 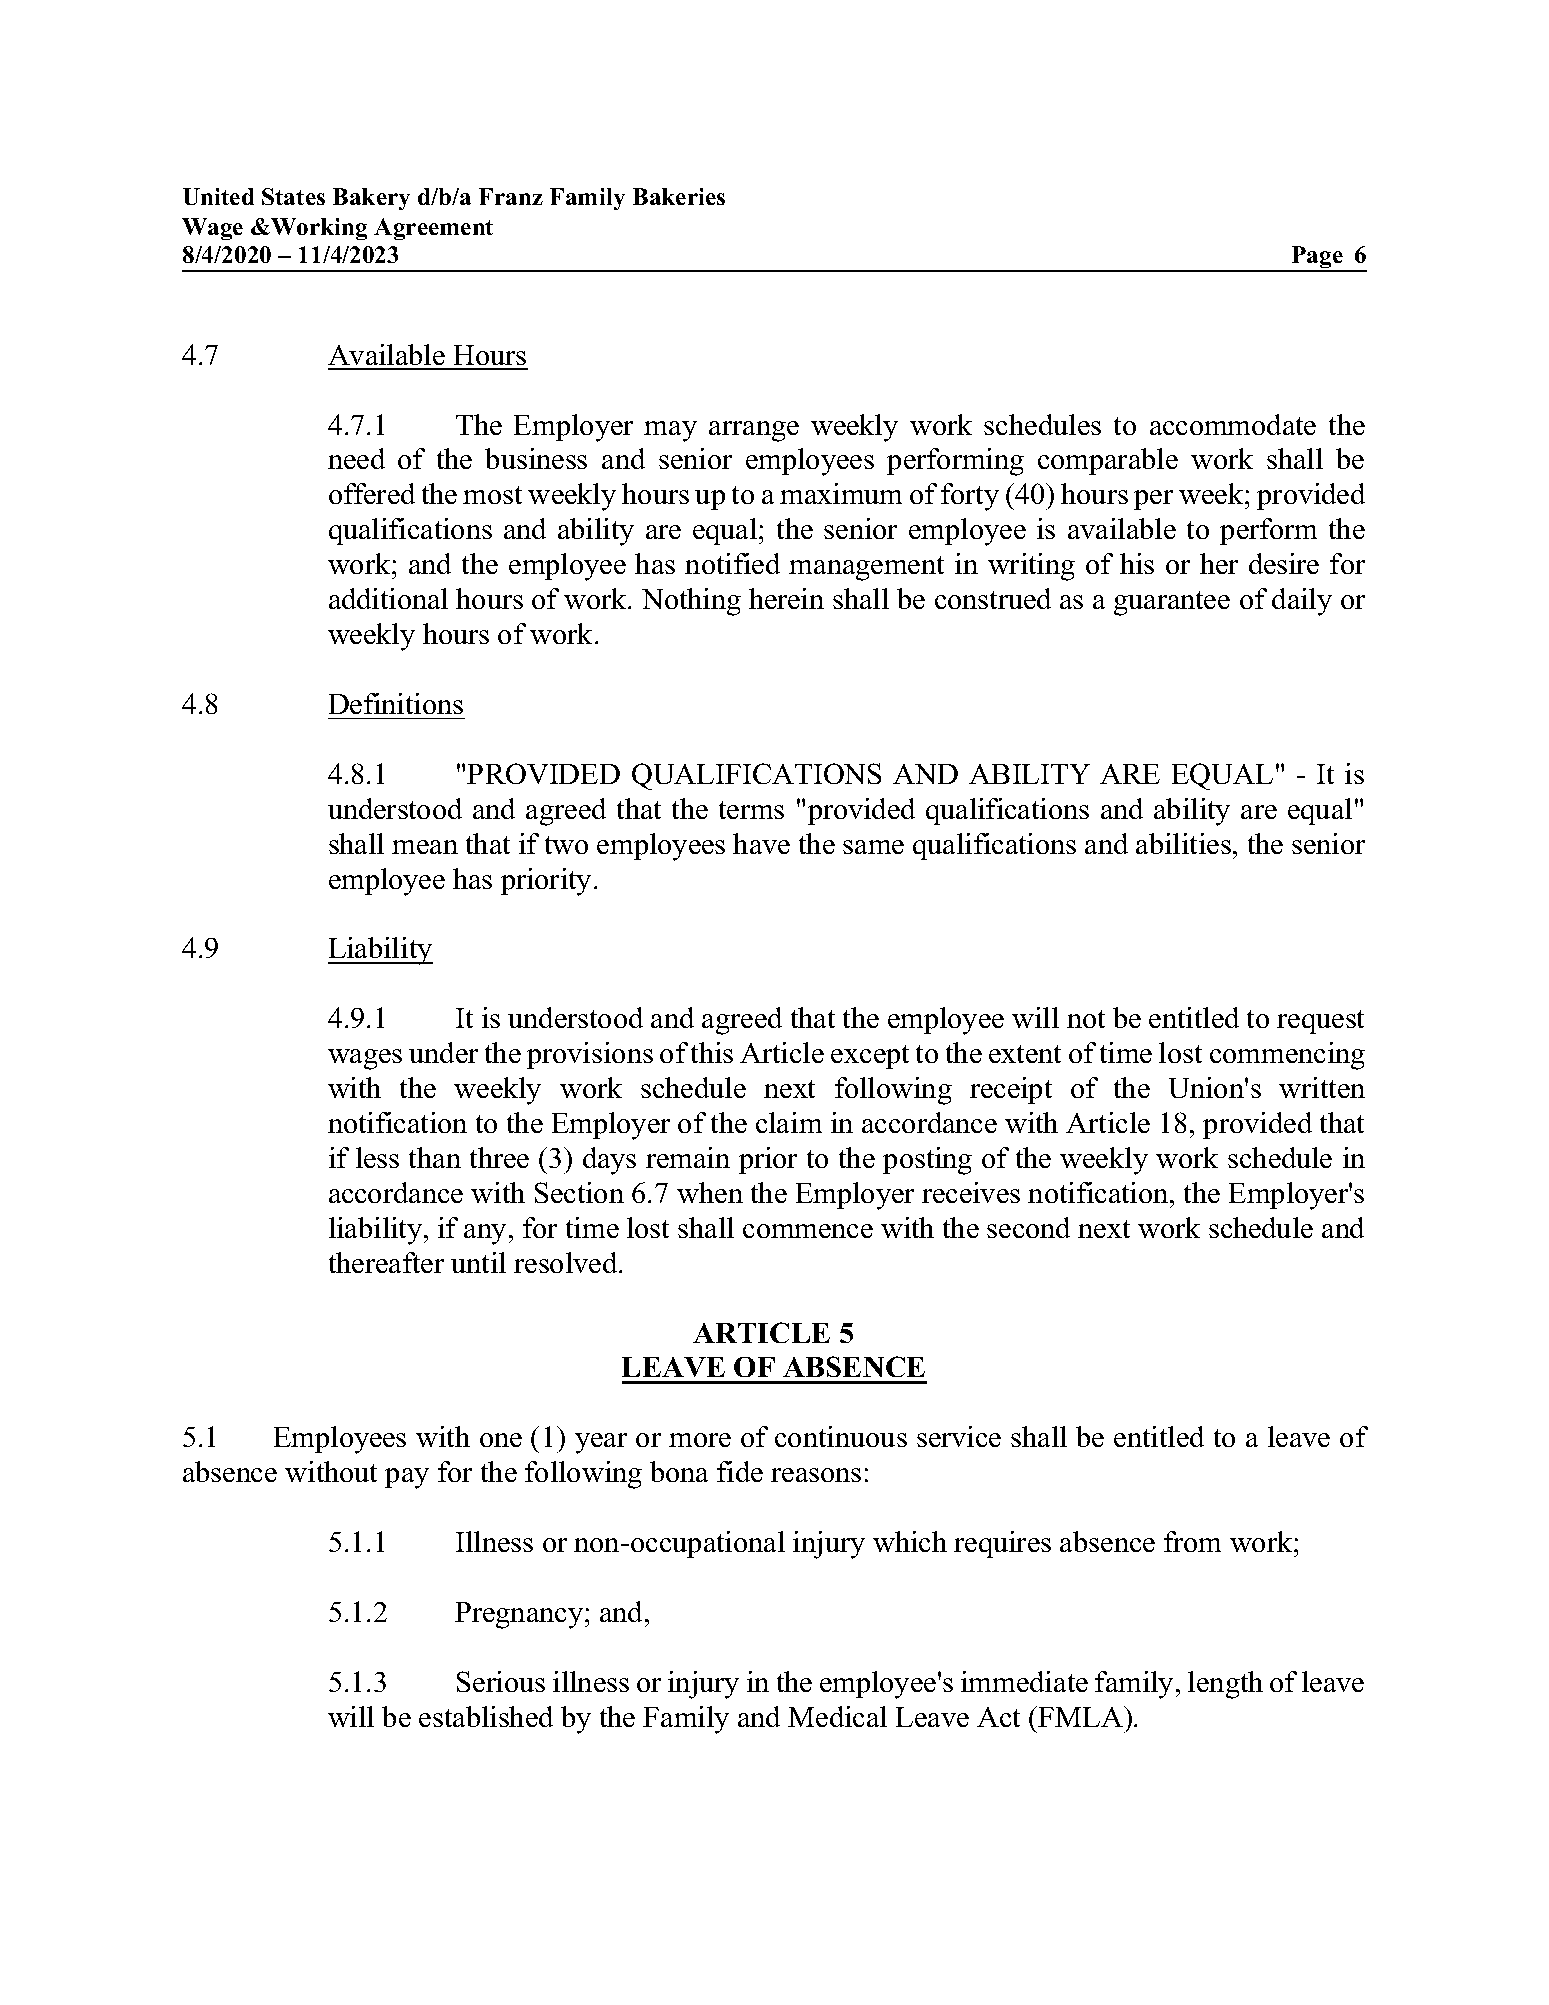 What do you see at coordinates (1317, 259) in the screenshot?
I see `Page` at bounding box center [1317, 259].
